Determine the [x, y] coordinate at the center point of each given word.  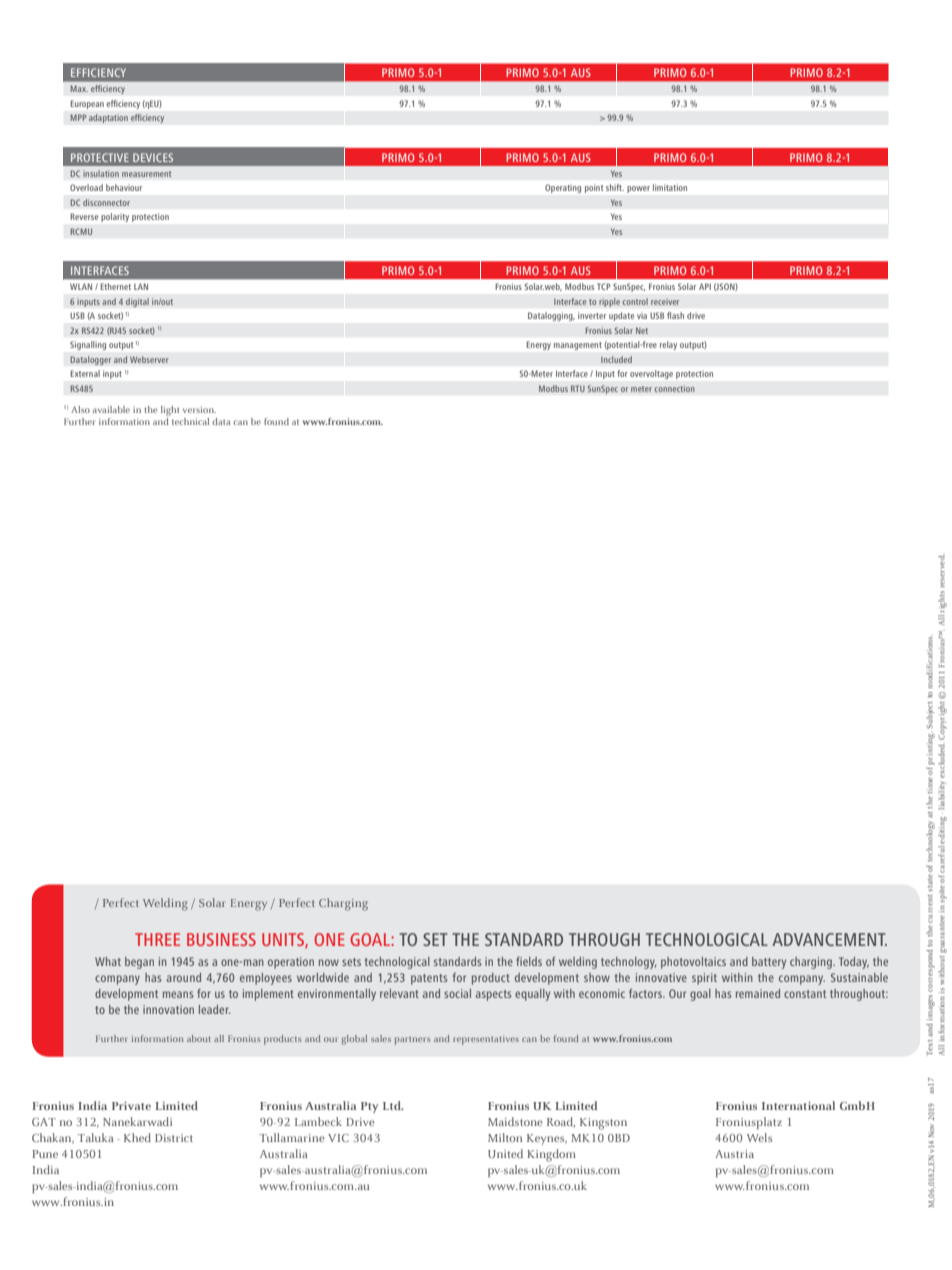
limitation [670, 187]
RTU [578, 388]
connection [674, 388]
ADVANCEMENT [829, 939]
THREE [157, 939]
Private [131, 1105]
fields [529, 961]
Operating [563, 188]
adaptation [108, 118]
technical [190, 421]
